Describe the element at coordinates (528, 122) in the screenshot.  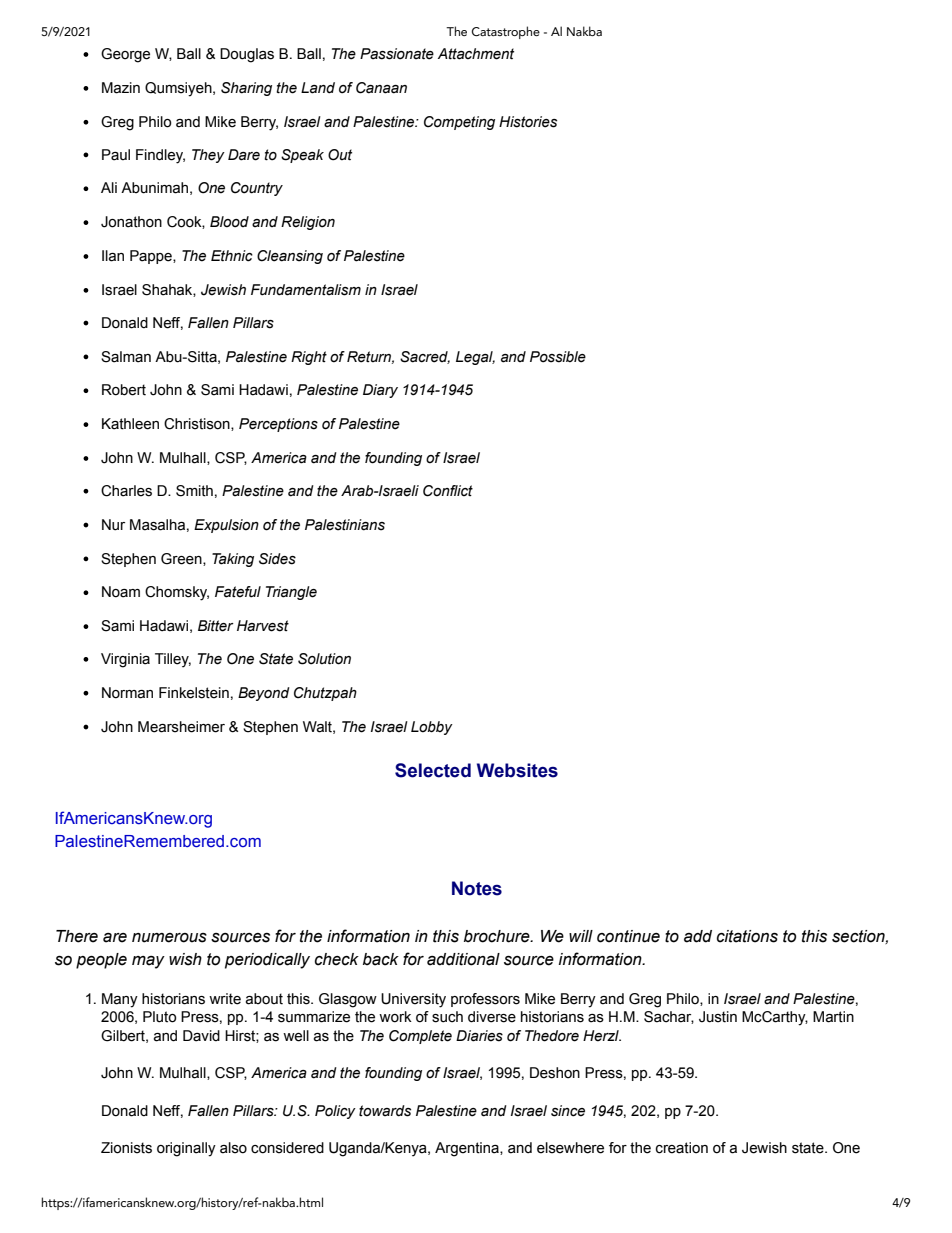
I see `Histories` at that location.
